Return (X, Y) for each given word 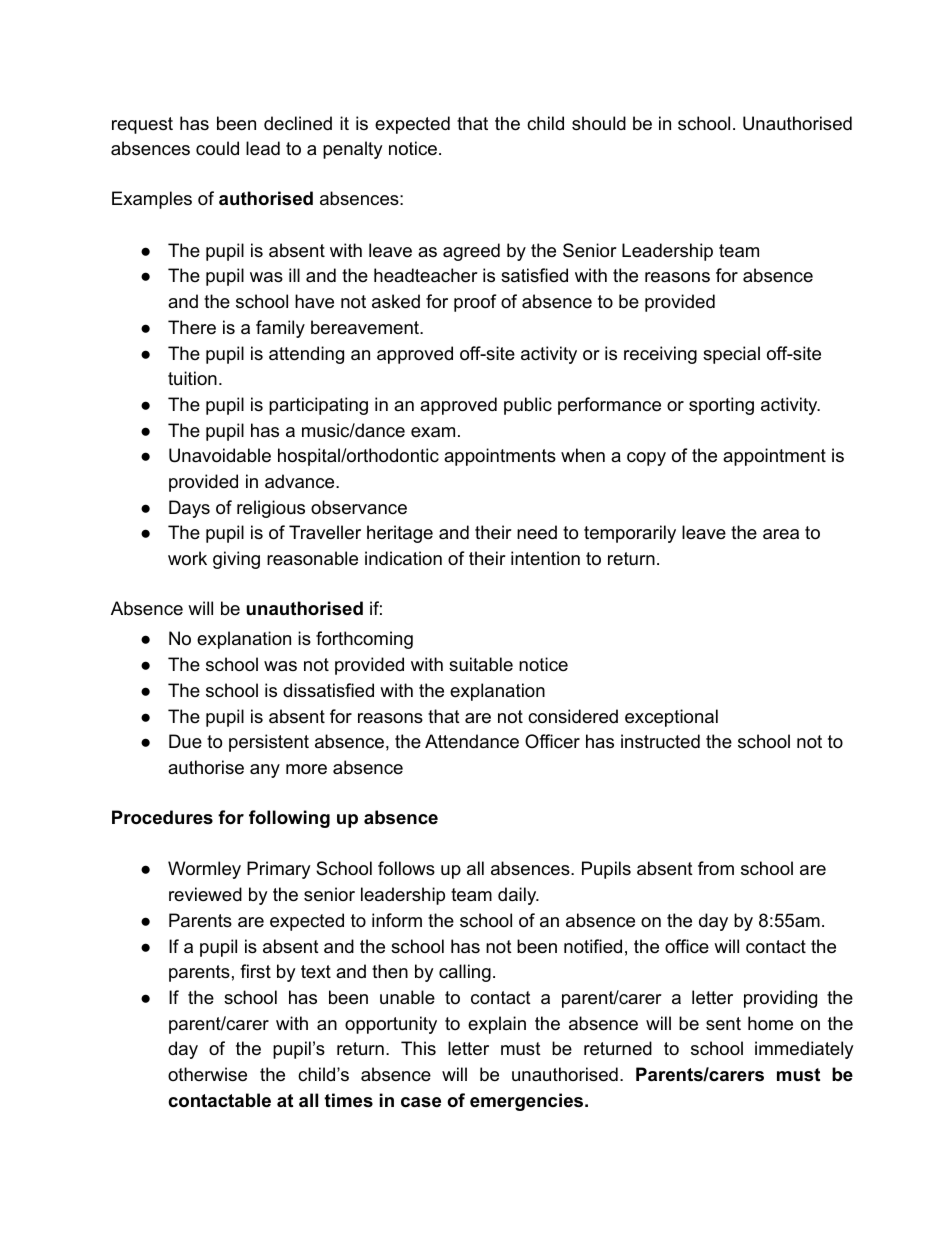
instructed (660, 741)
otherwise (207, 1074)
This (418, 1048)
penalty (353, 150)
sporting (721, 406)
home (770, 1023)
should (599, 123)
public (528, 406)
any (265, 771)
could (217, 148)
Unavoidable (220, 455)
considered (573, 716)
